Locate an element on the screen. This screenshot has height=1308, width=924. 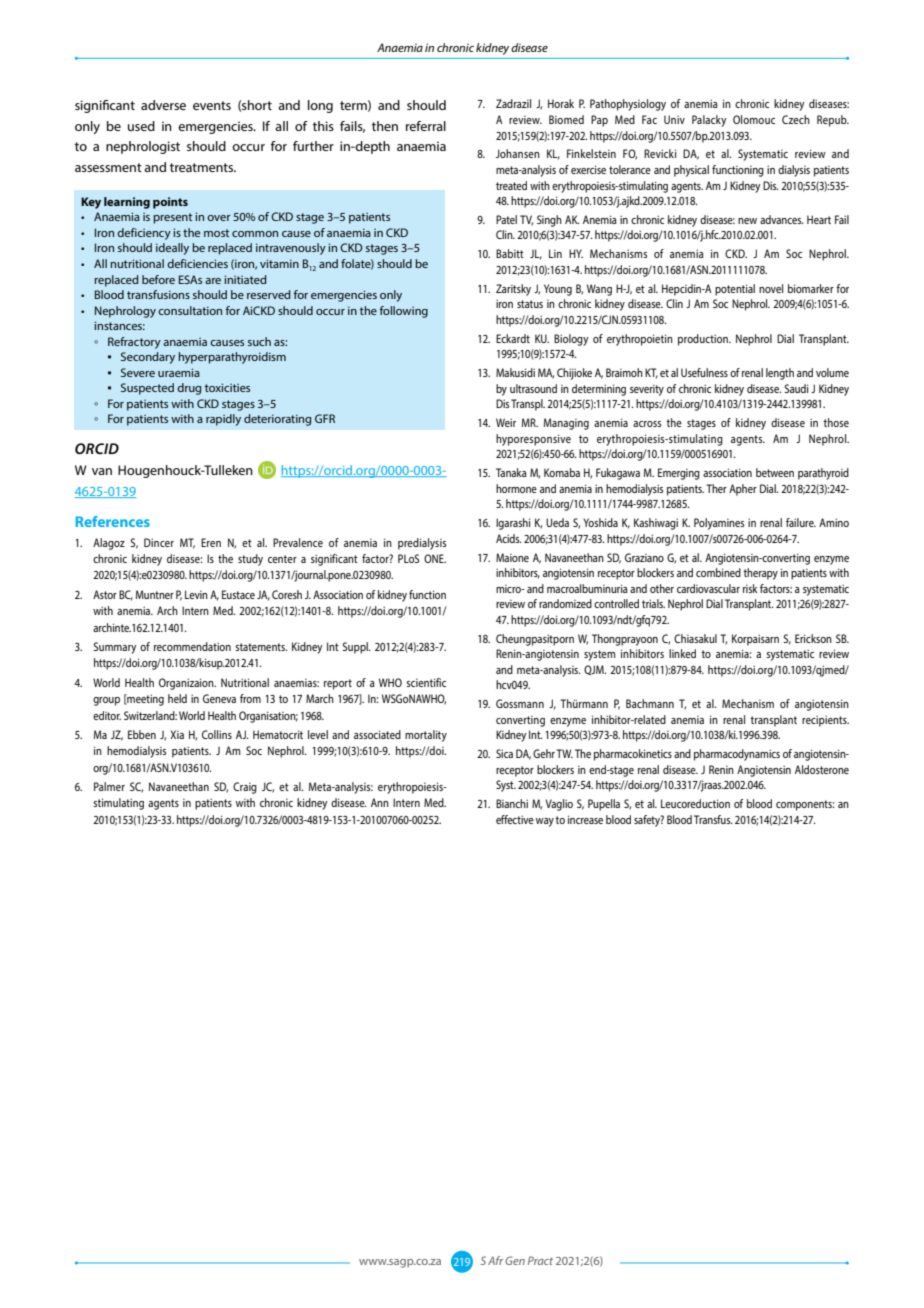
pharmacodynamics is located at coordinates (737, 755).
